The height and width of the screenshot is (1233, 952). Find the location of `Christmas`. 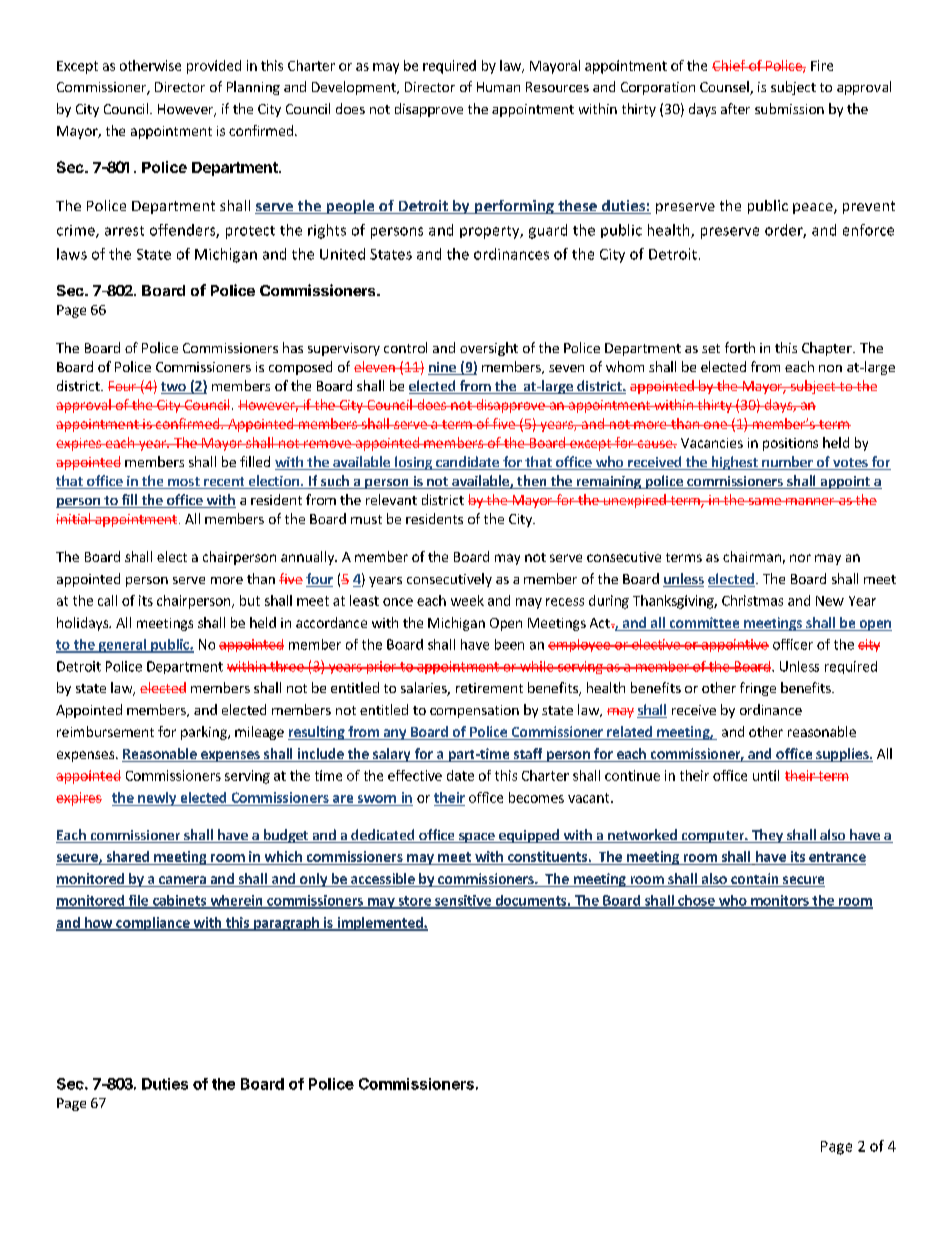

Christmas is located at coordinates (752, 600).
